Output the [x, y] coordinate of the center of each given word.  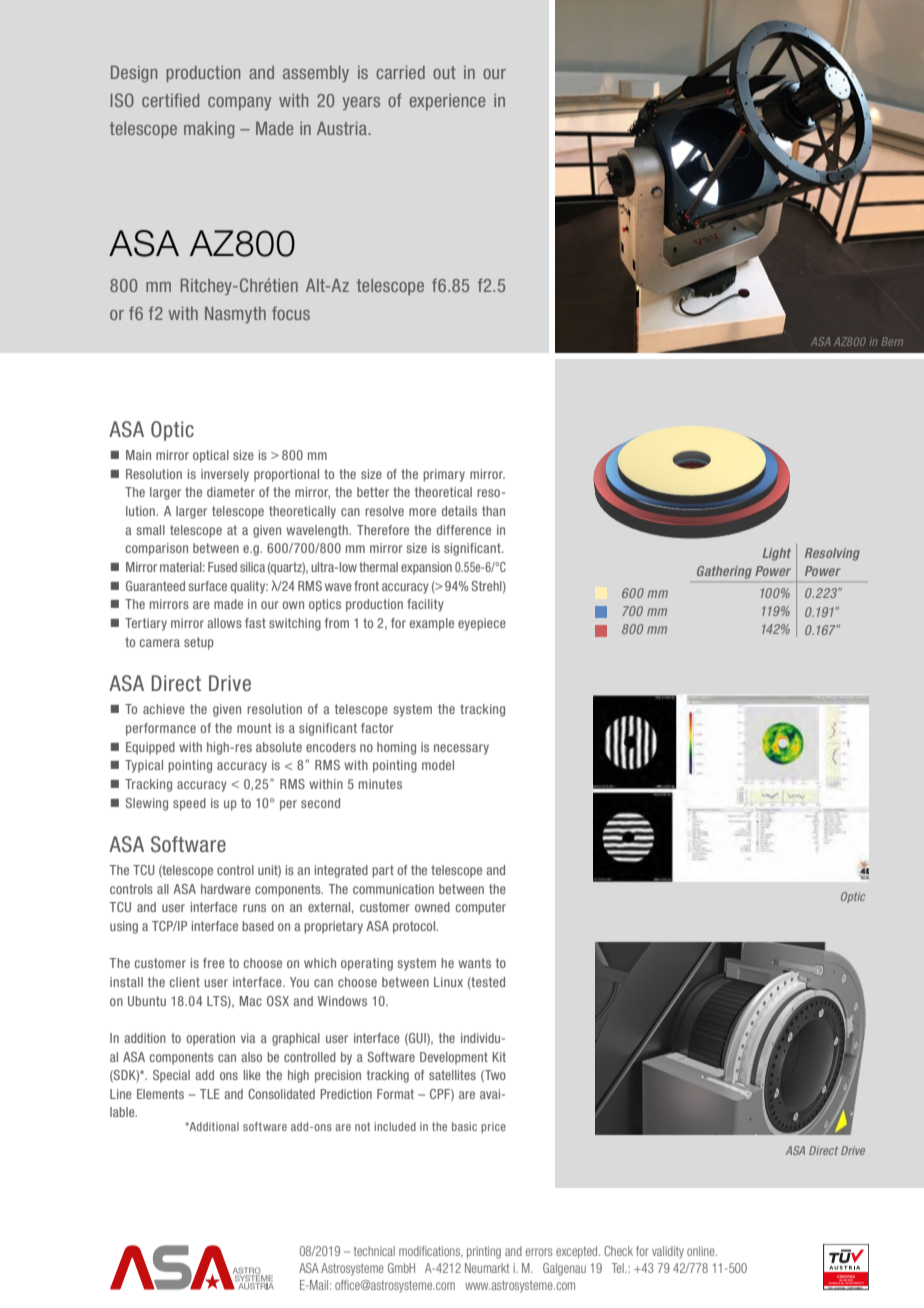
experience [447, 102]
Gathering [724, 572]
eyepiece [482, 624]
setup [199, 643]
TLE [210, 1094]
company [239, 103]
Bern [892, 341]
